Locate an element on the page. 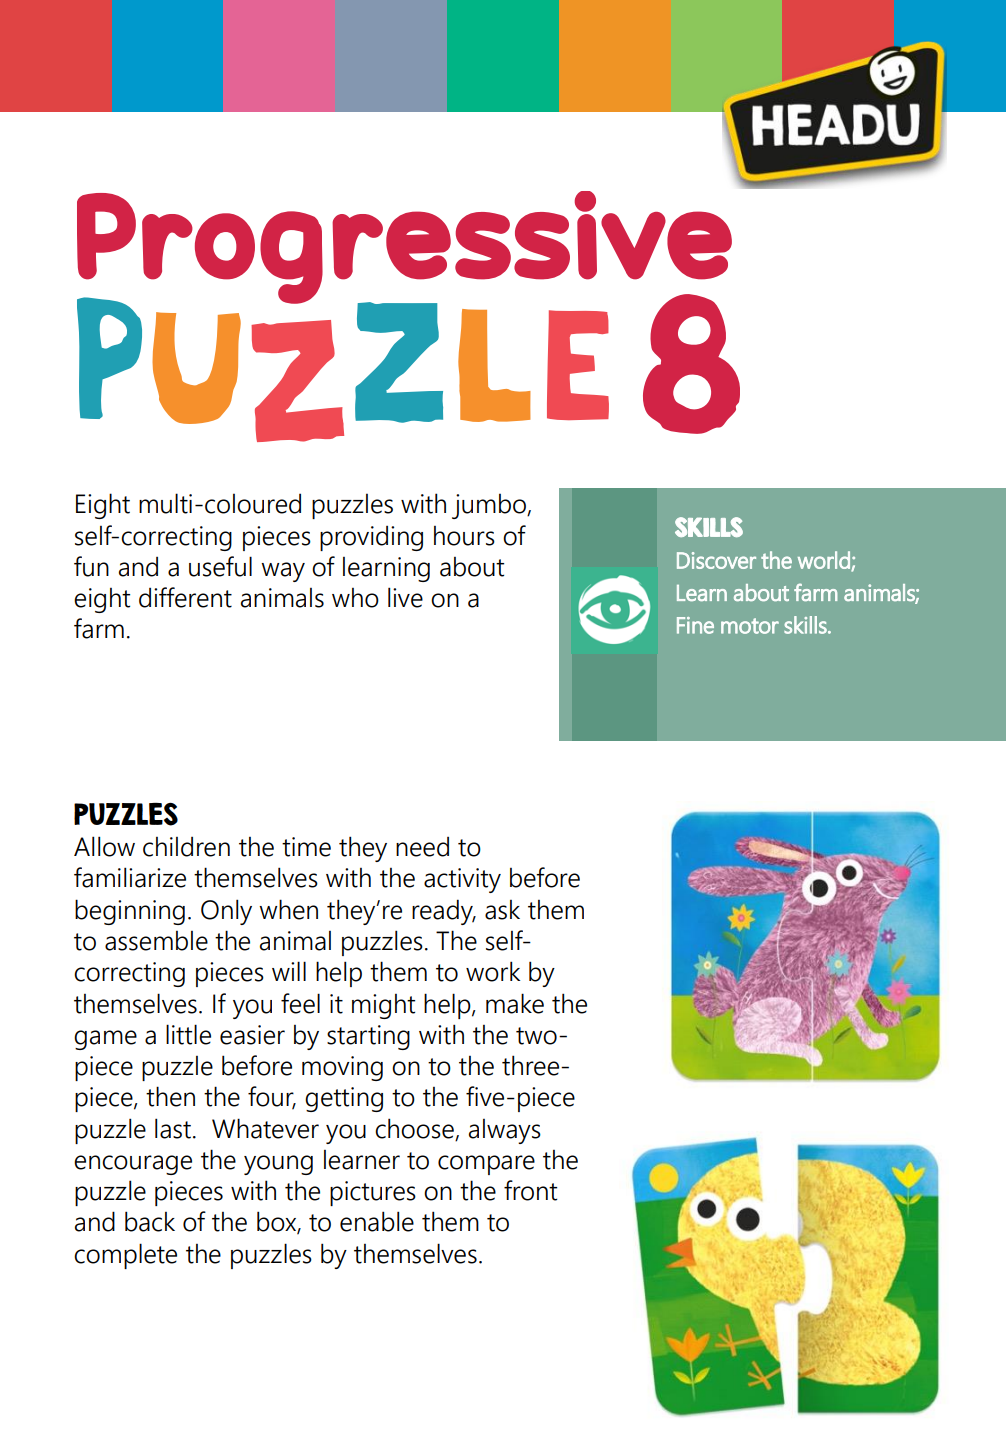 The width and height of the page is (1006, 1452). activity is located at coordinates (462, 880).
